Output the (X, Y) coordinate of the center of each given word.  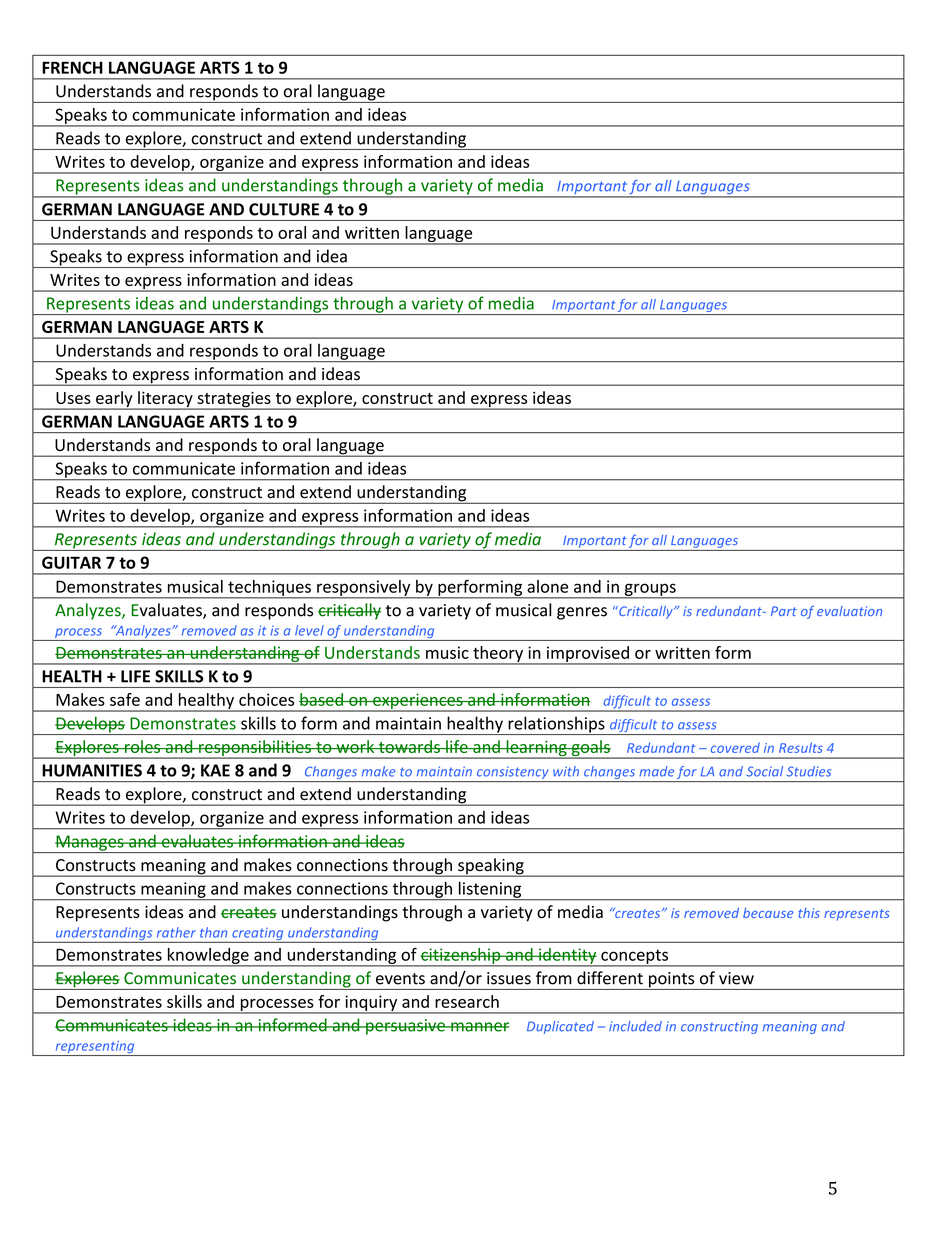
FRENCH (72, 67)
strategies (234, 400)
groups (650, 590)
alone (547, 586)
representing (95, 1048)
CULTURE (284, 209)
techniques (269, 589)
